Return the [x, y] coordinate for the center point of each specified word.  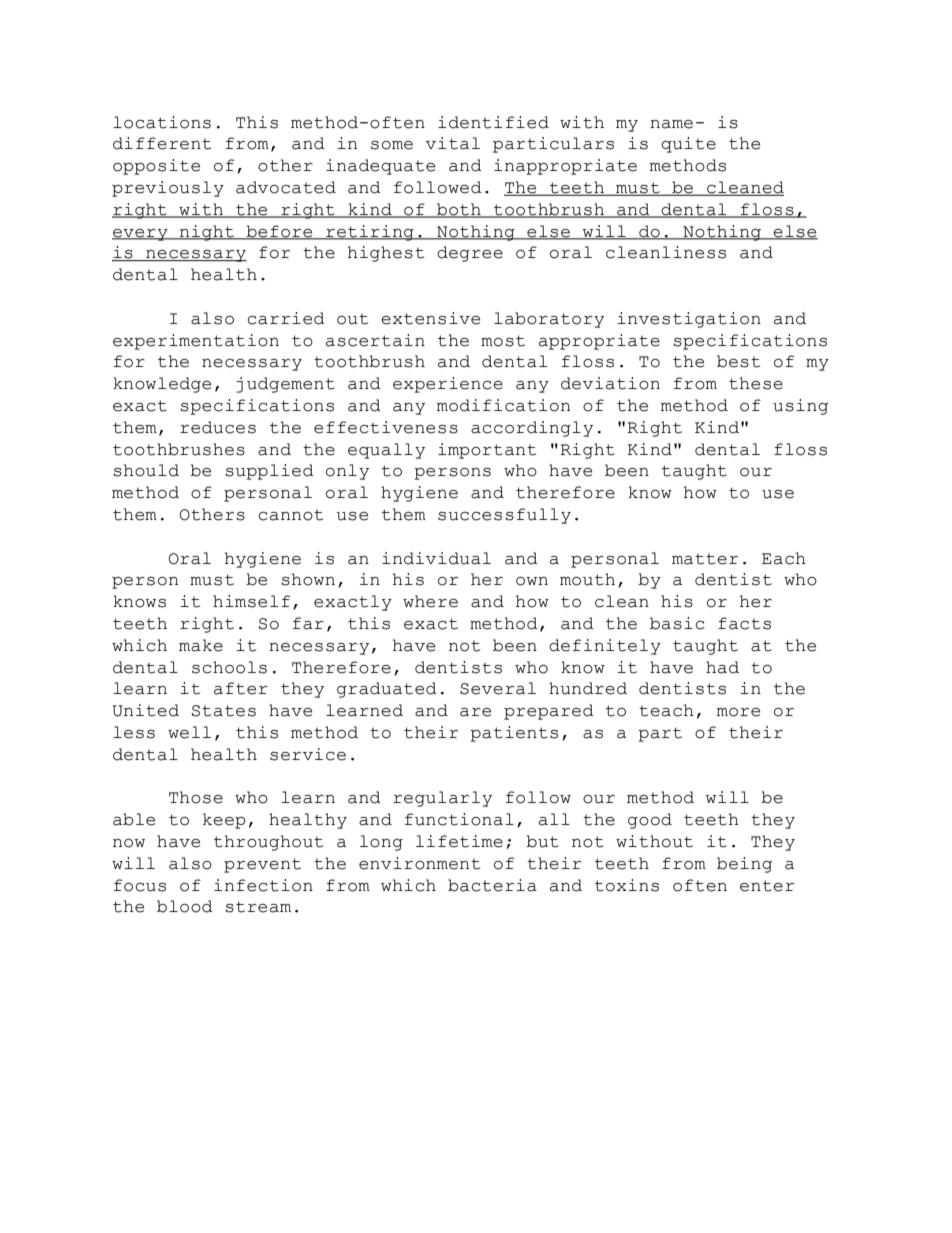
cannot [290, 515]
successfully [504, 516]
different [162, 143]
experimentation [196, 342]
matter [705, 559]
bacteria [492, 885]
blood [185, 906]
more [738, 712]
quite [688, 145]
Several [498, 688]
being [744, 865]
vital [453, 143]
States [224, 711]
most [503, 341]
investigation [689, 320]
